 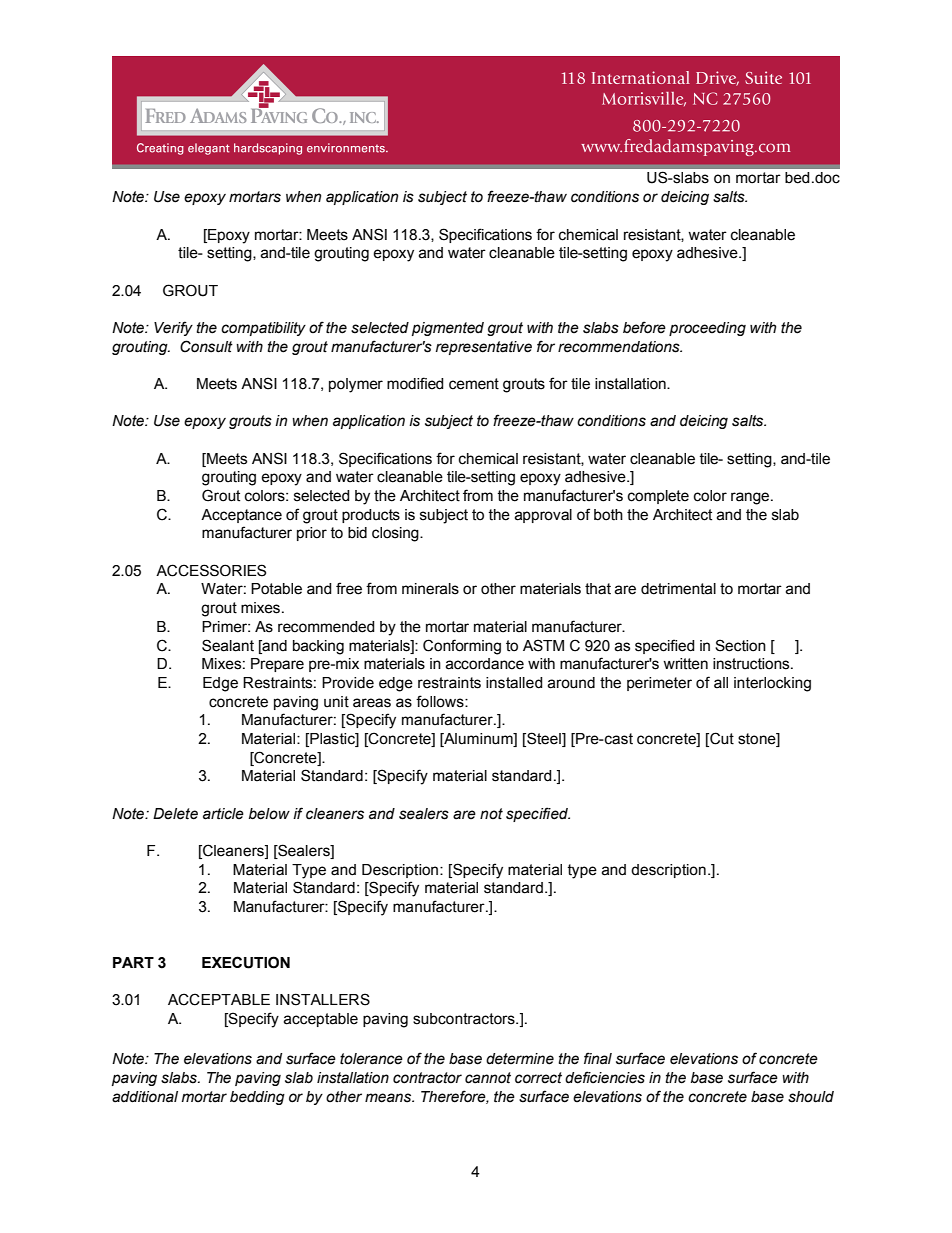 I want to click on Consult, so click(x=206, y=346).
